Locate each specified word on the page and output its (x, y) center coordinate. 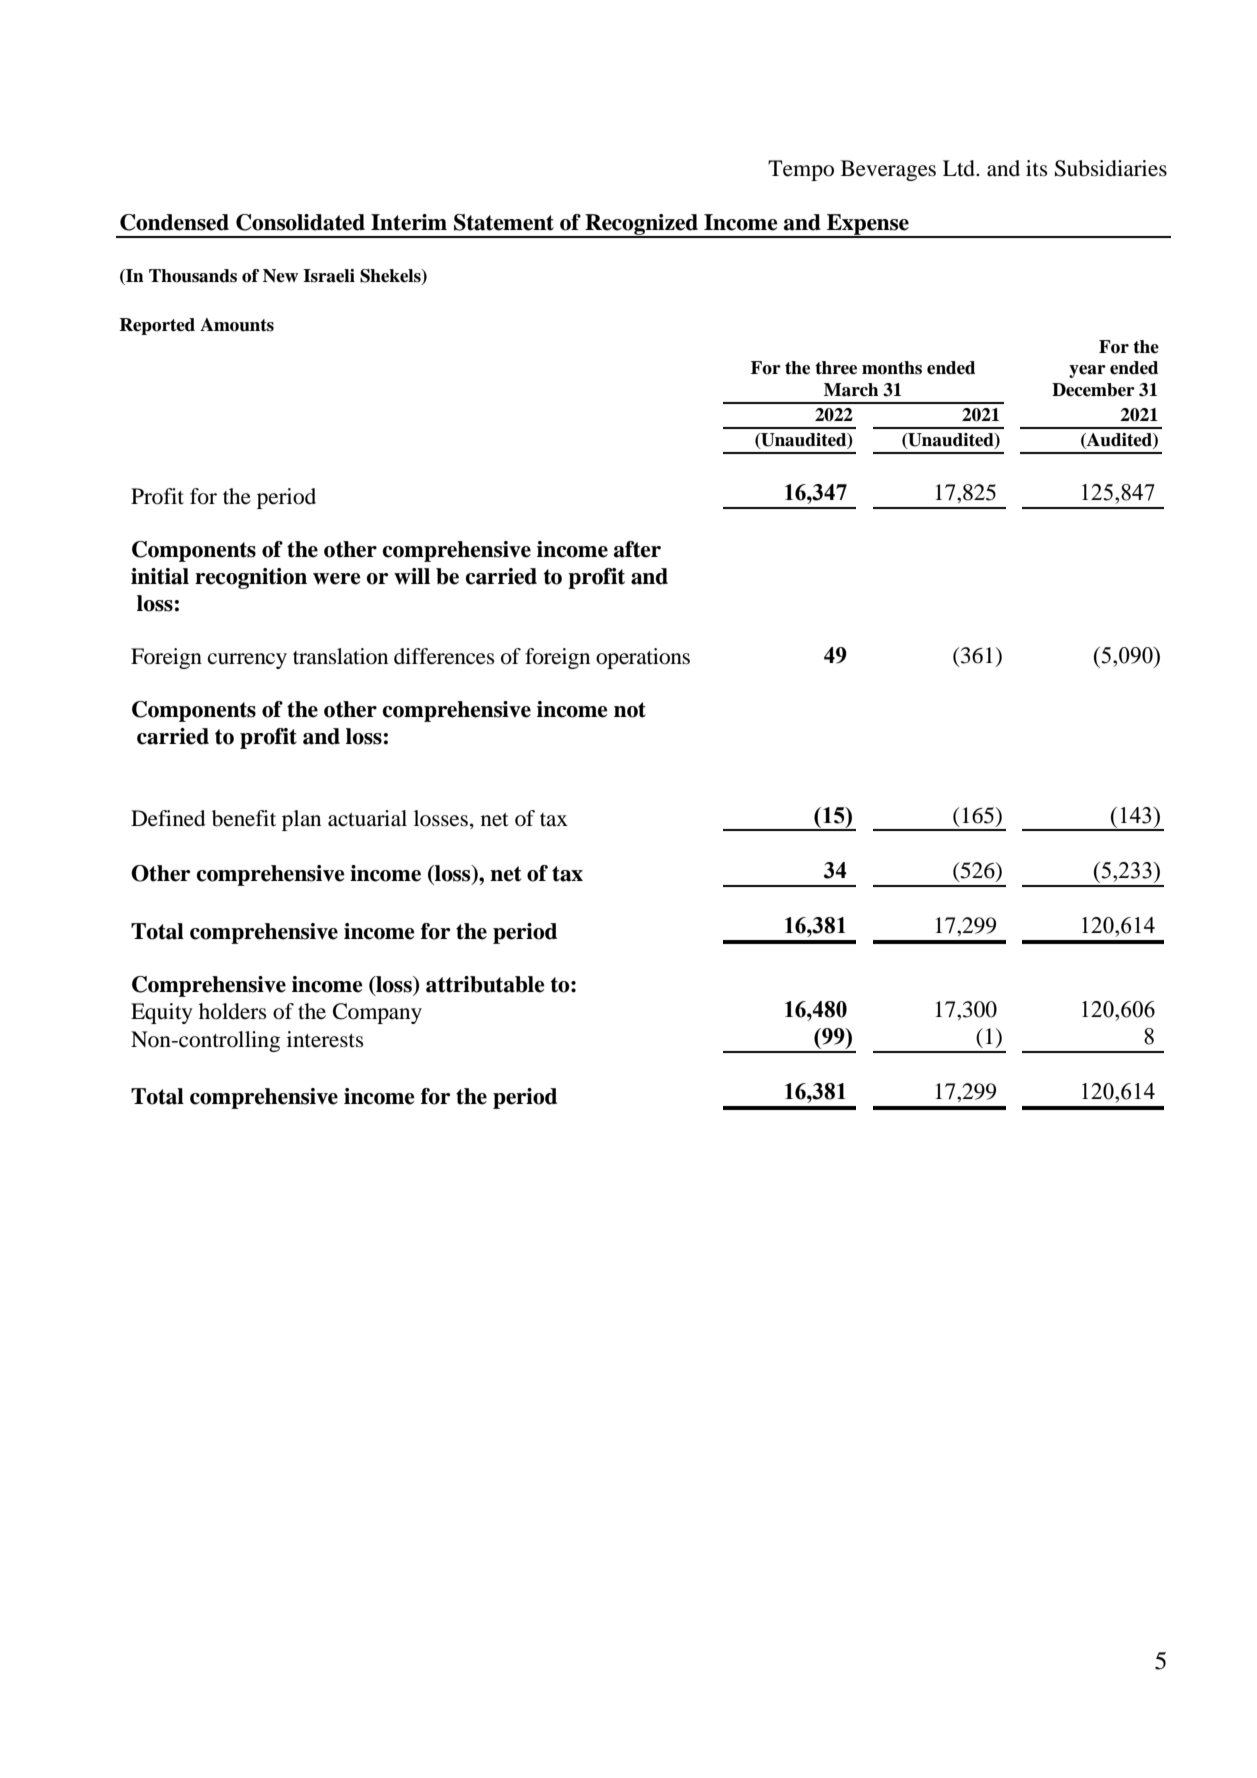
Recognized (641, 225)
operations (643, 658)
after (637, 549)
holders (233, 1011)
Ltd (960, 168)
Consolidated (300, 222)
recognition (251, 578)
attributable (485, 984)
